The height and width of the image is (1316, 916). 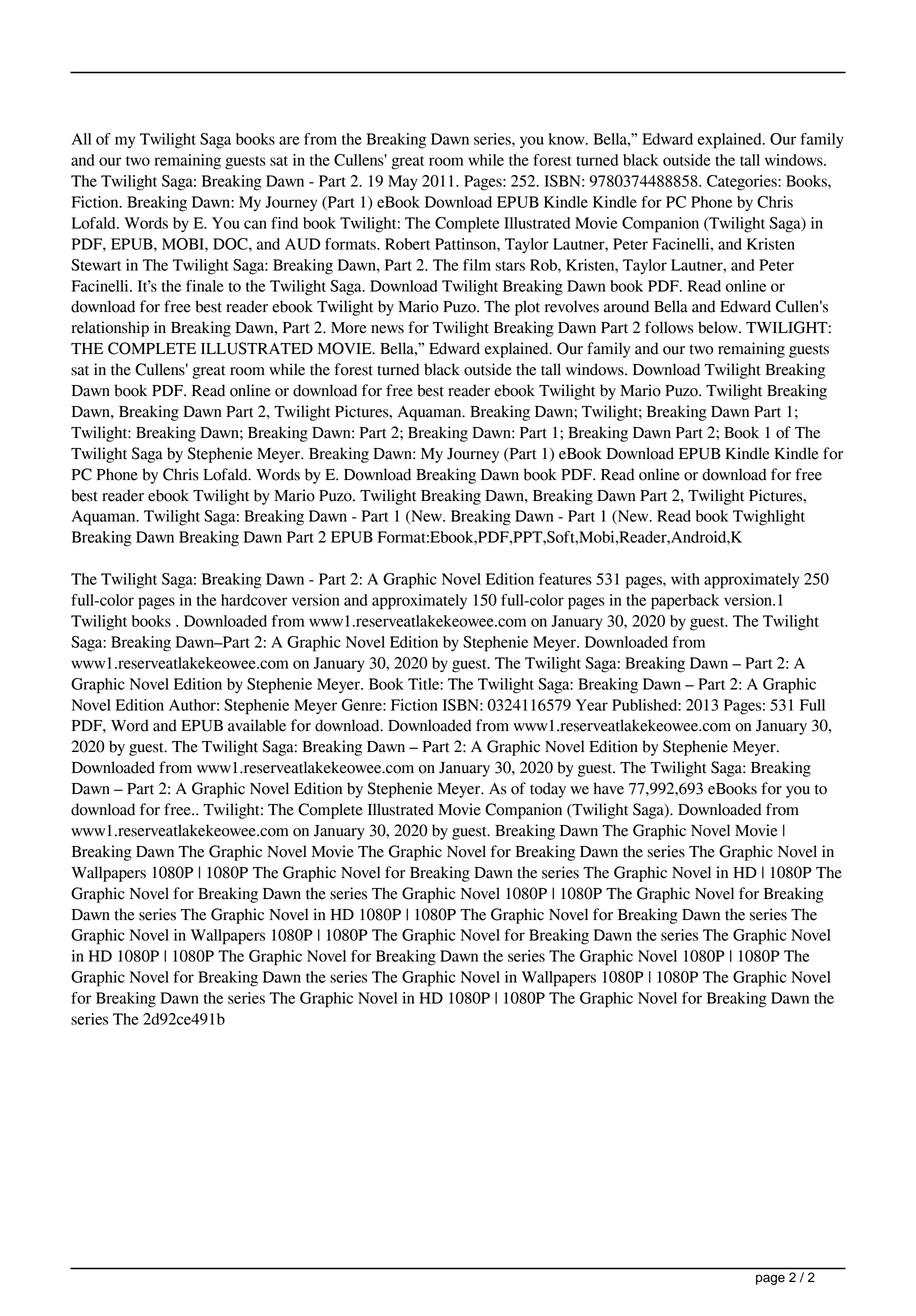 What do you see at coordinates (685, 579) in the image?
I see `with` at bounding box center [685, 579].
